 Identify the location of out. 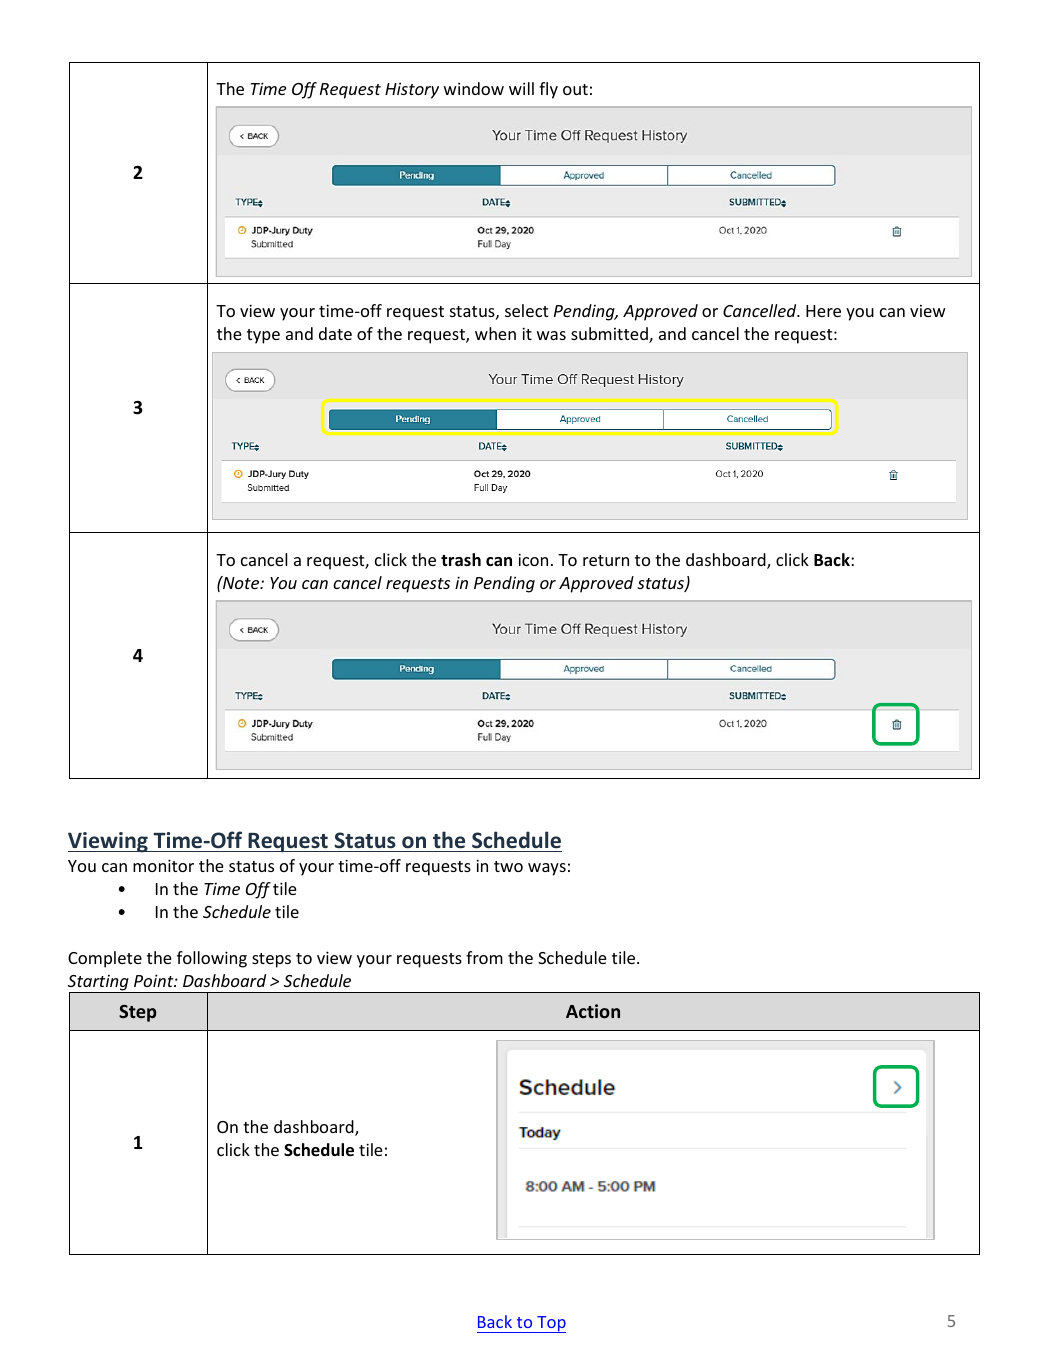
(575, 89).
